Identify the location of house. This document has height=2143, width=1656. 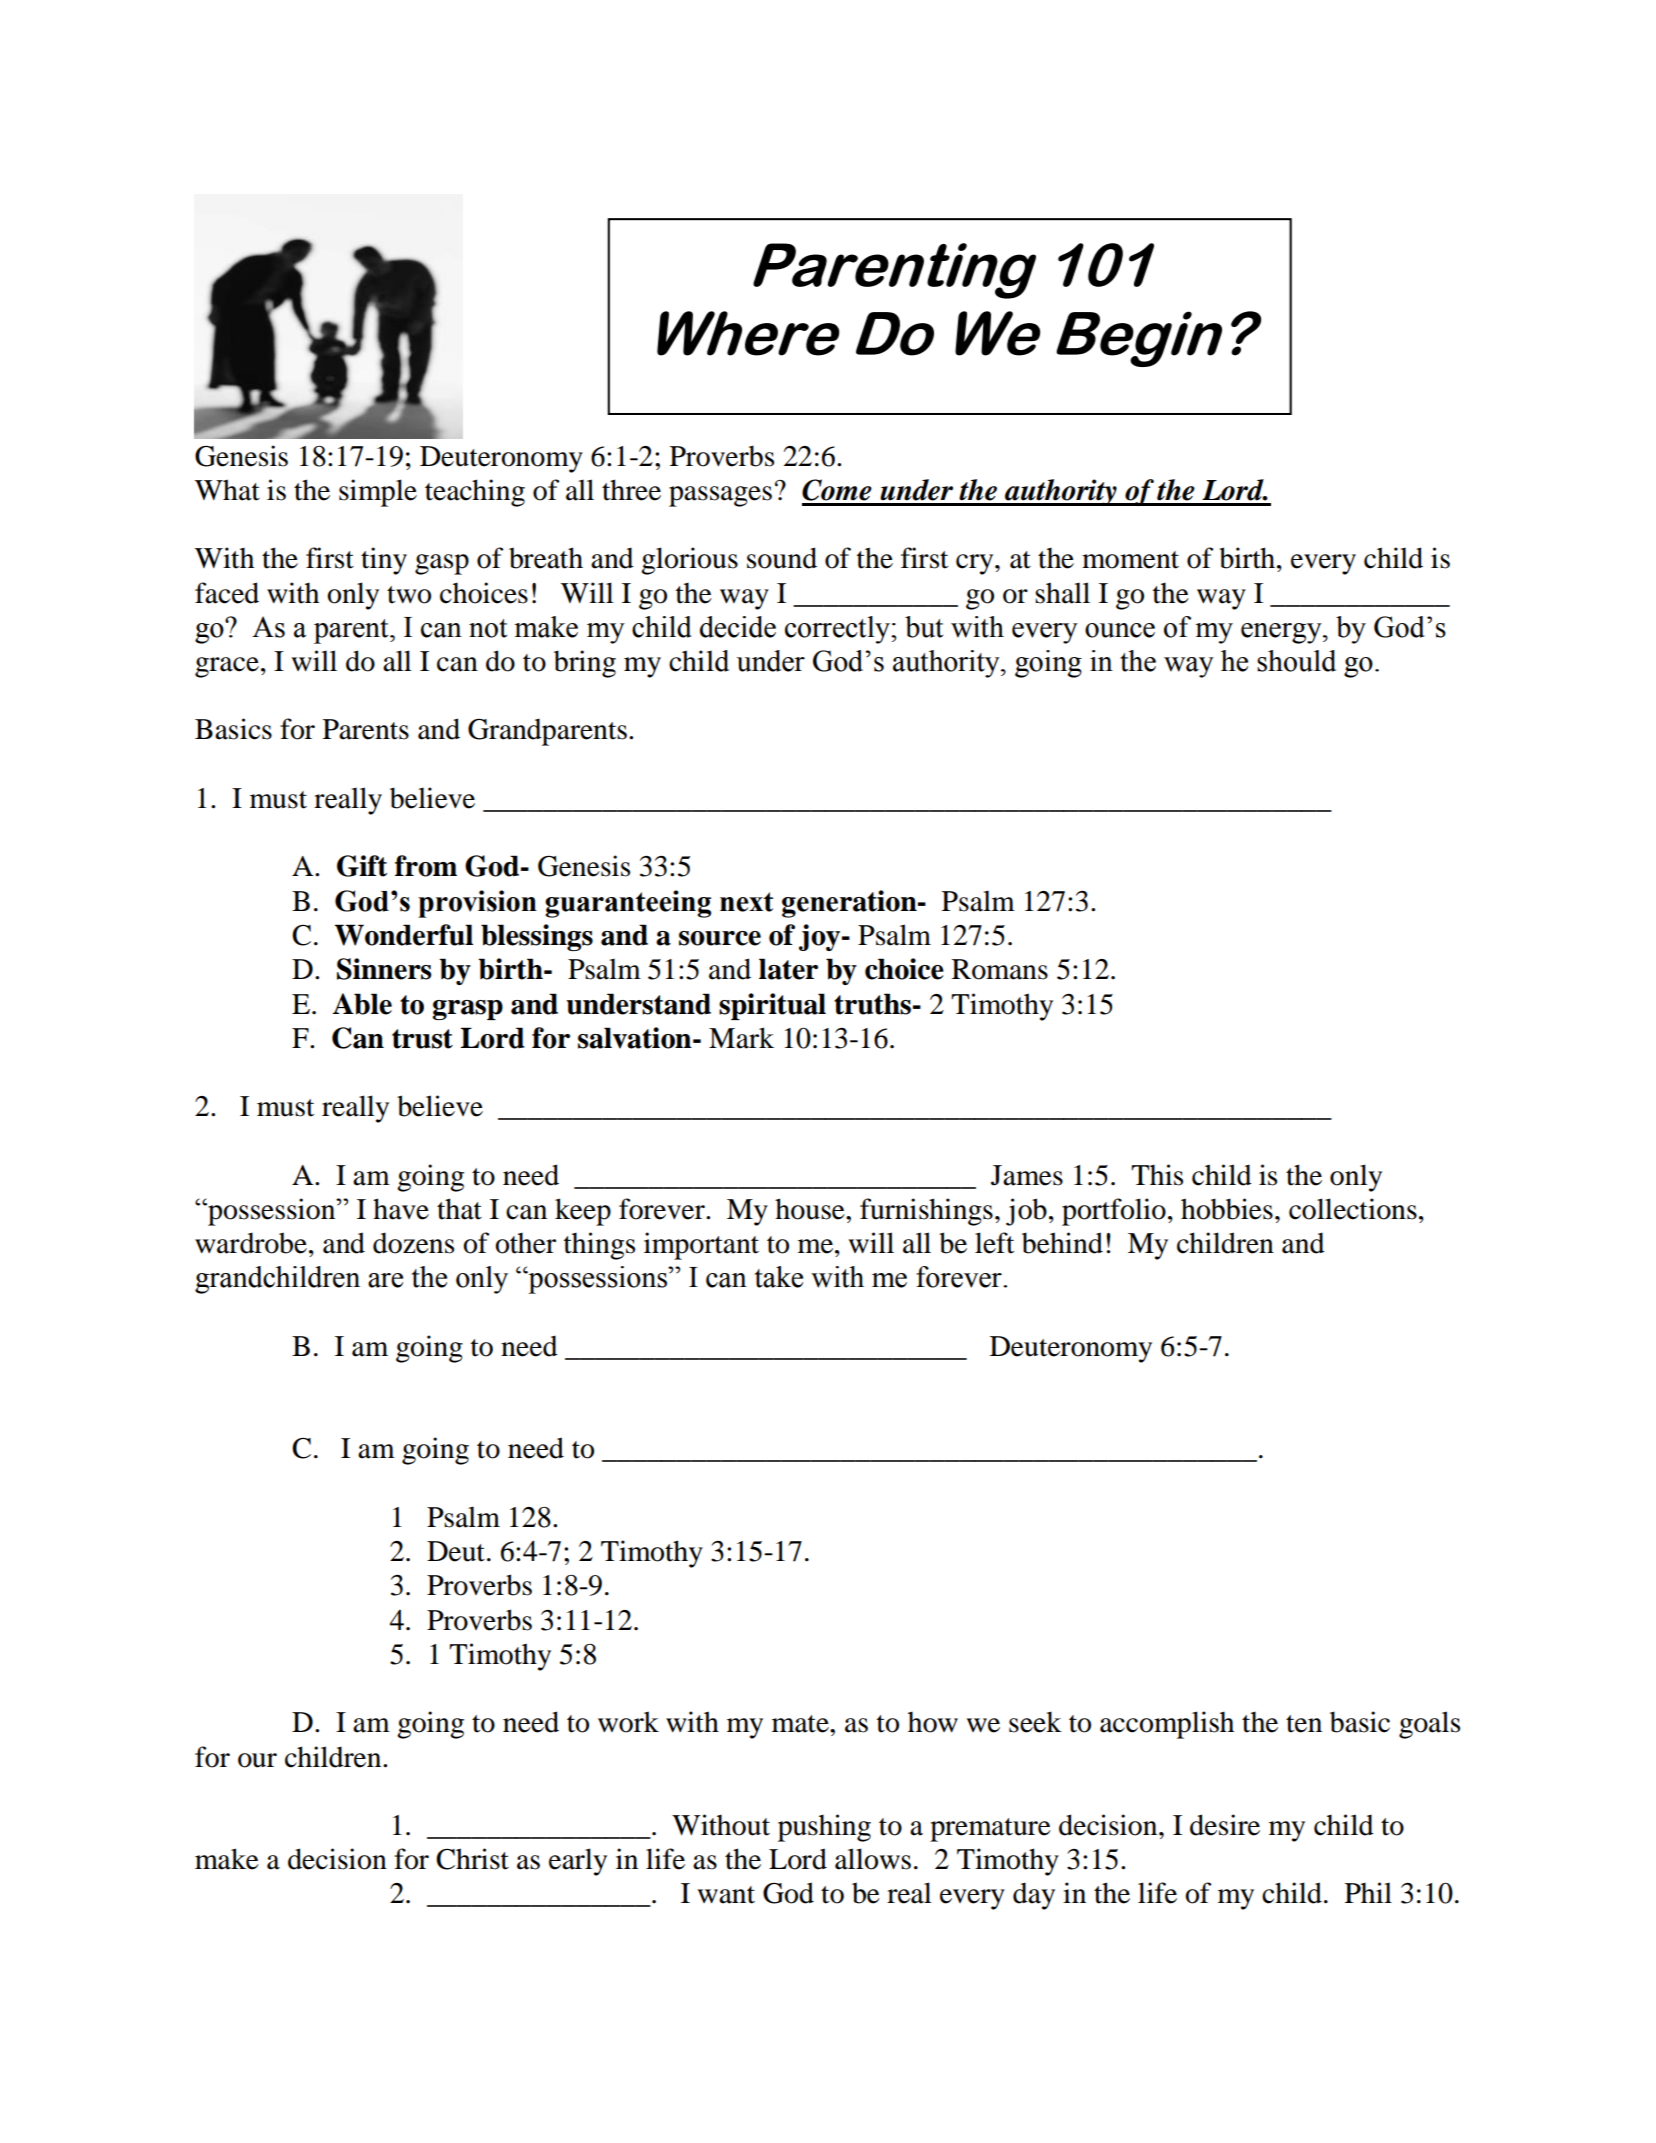
(811, 1209).
